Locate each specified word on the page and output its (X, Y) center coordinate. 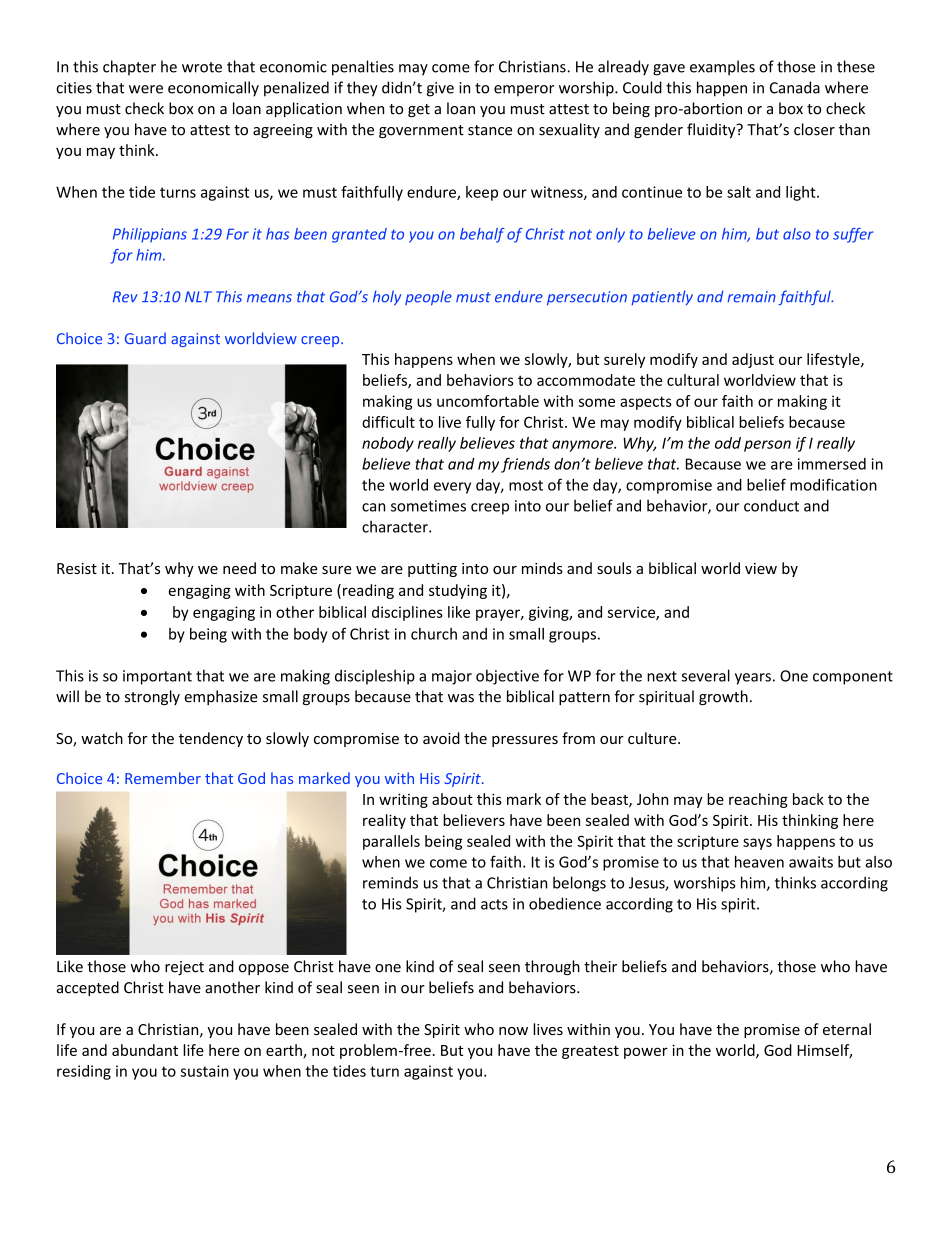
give (440, 89)
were (146, 89)
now (513, 1031)
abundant (145, 1050)
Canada (795, 87)
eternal (847, 1029)
